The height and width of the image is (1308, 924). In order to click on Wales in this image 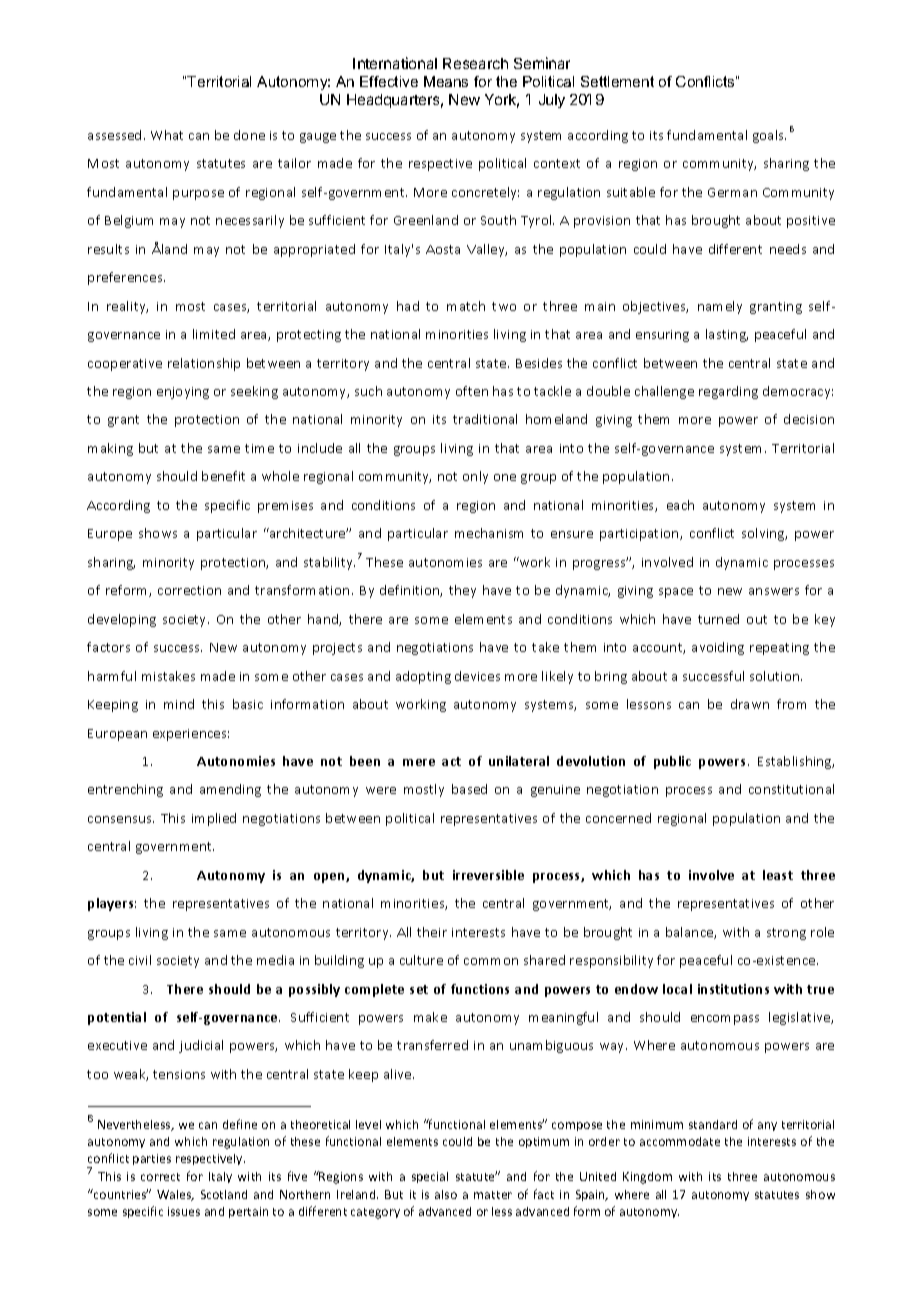, I will do `click(175, 1195)`.
